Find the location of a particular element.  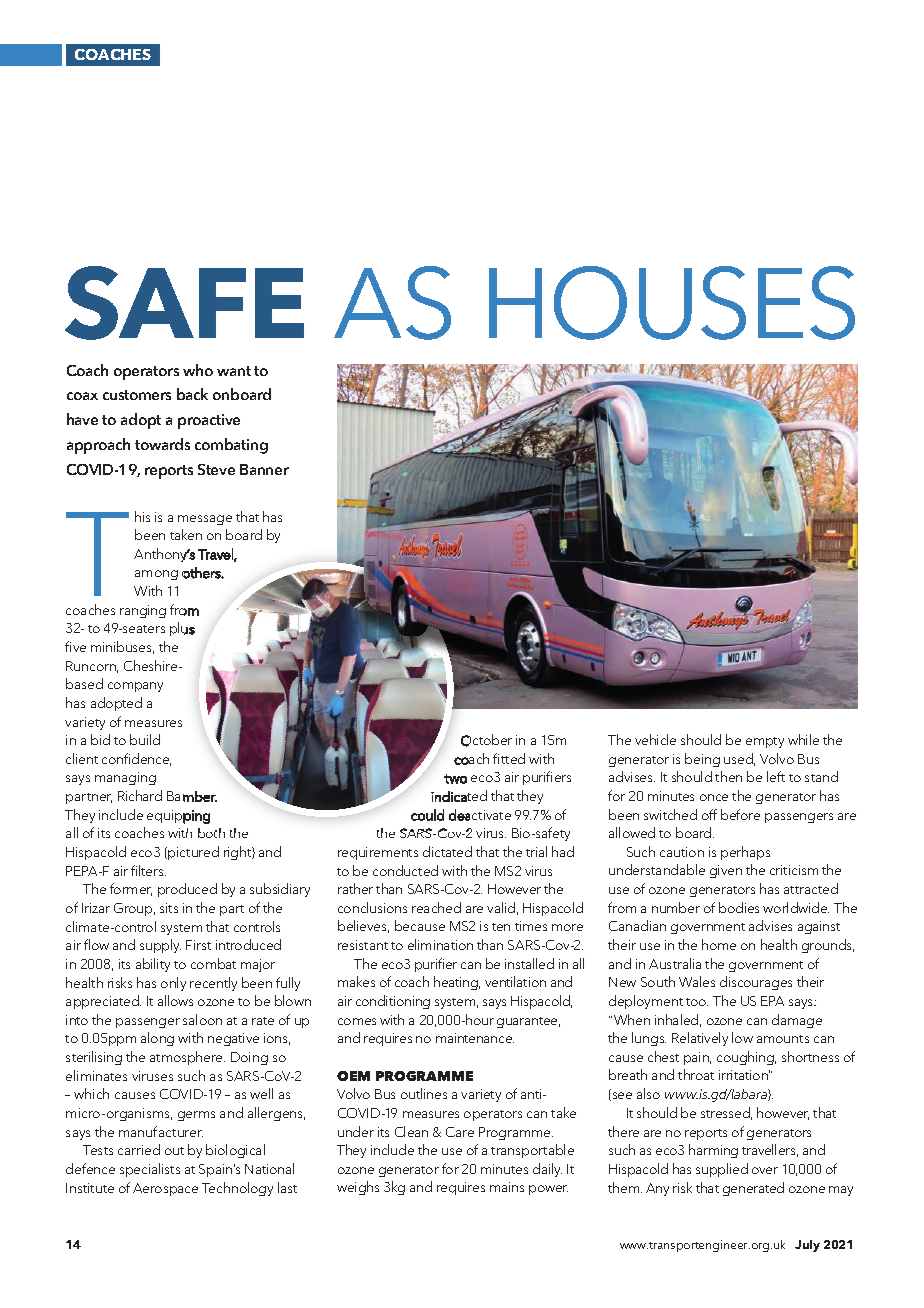

Aerospace is located at coordinates (165, 1189).
